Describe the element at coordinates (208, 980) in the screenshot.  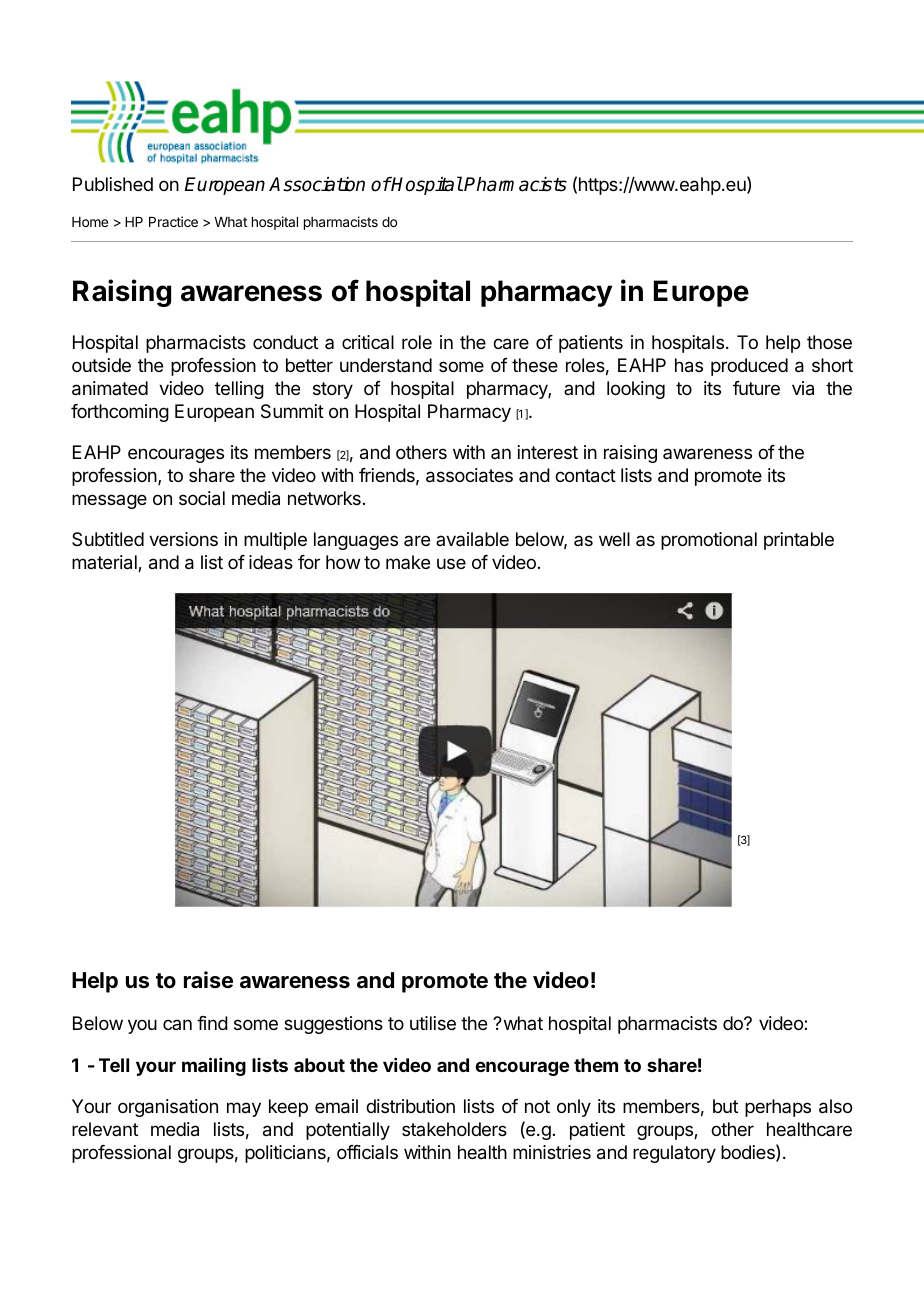
I see `raise` at that location.
